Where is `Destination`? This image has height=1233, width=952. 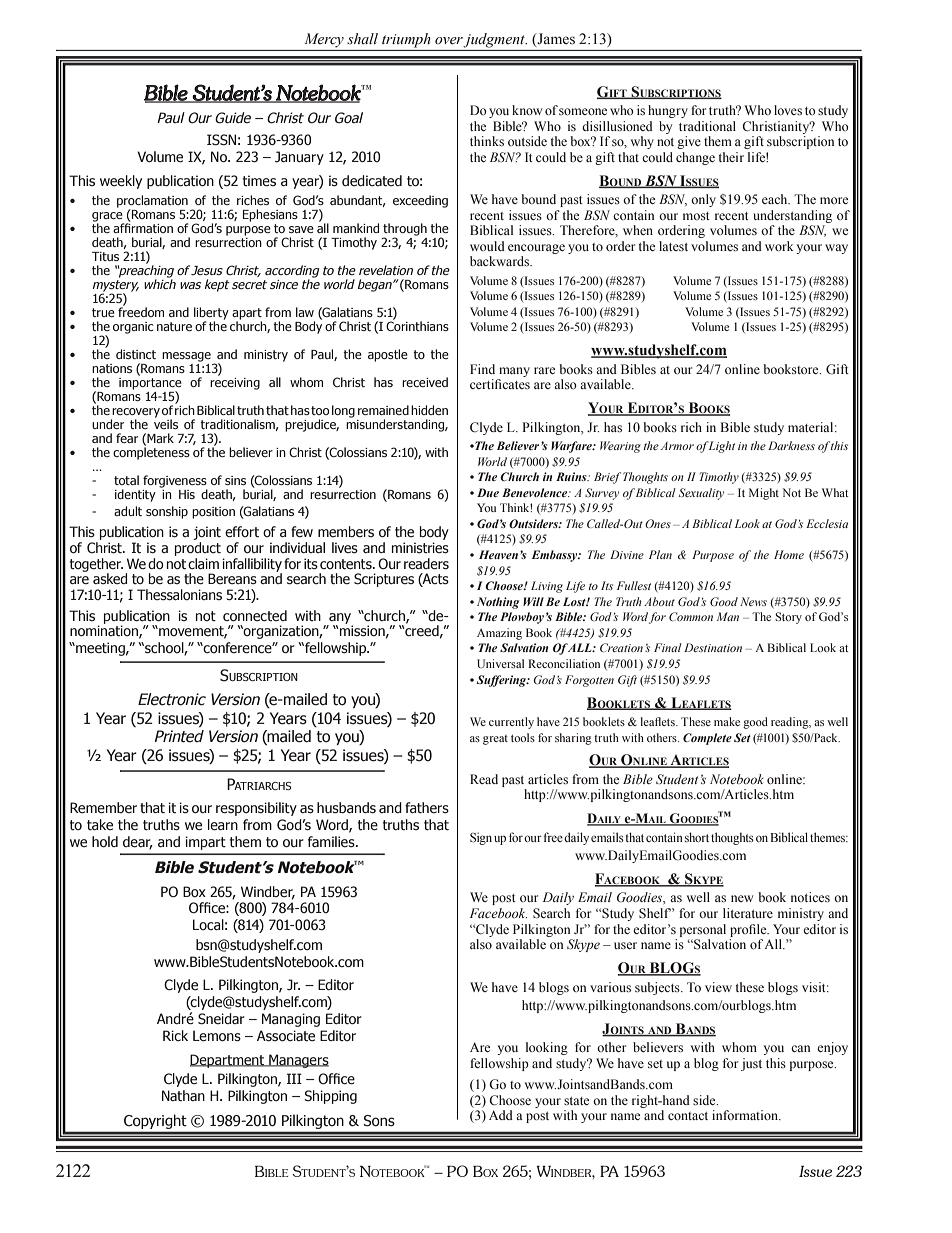 Destination is located at coordinates (713, 647).
